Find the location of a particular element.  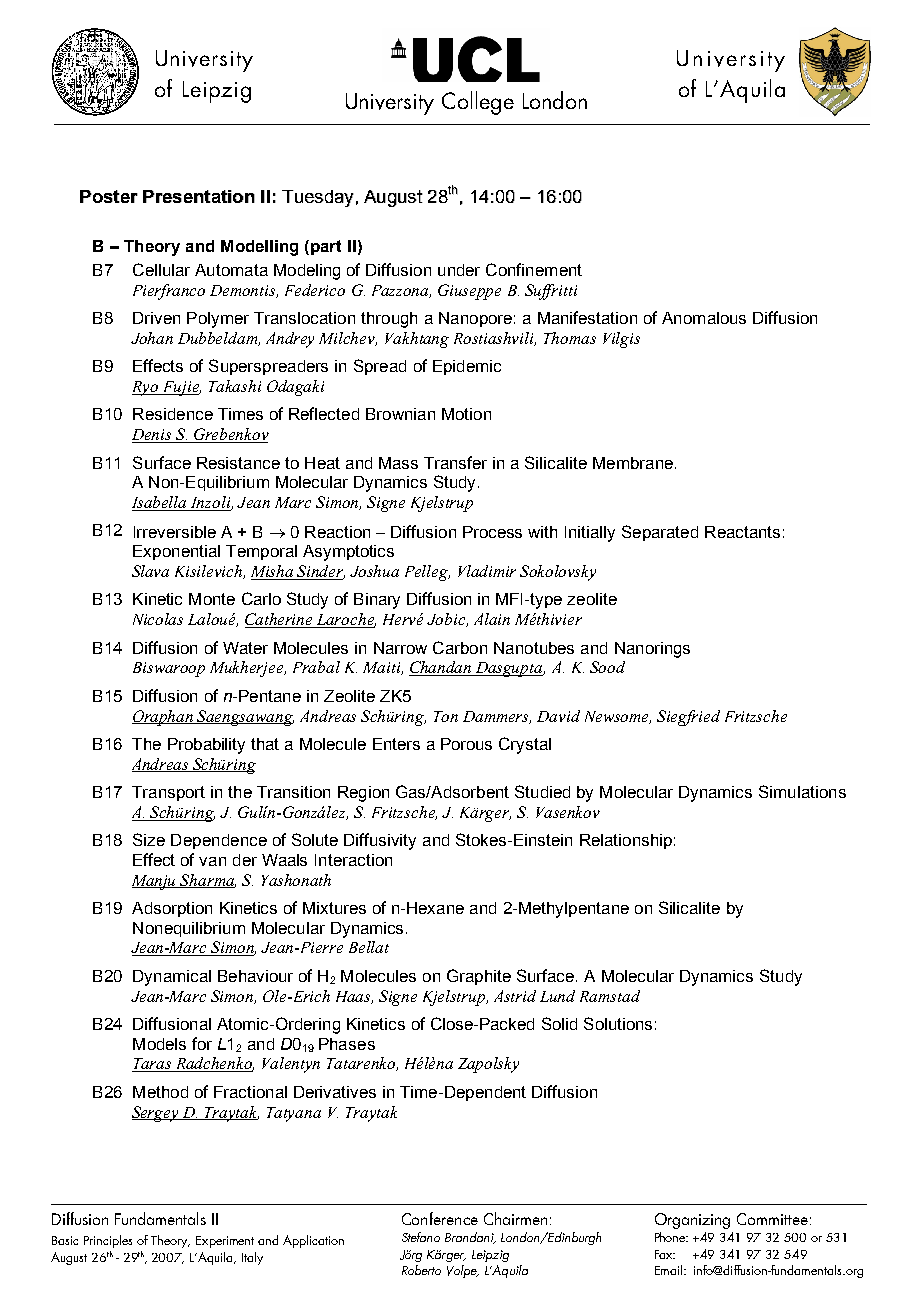

Relationship is located at coordinates (626, 841).
